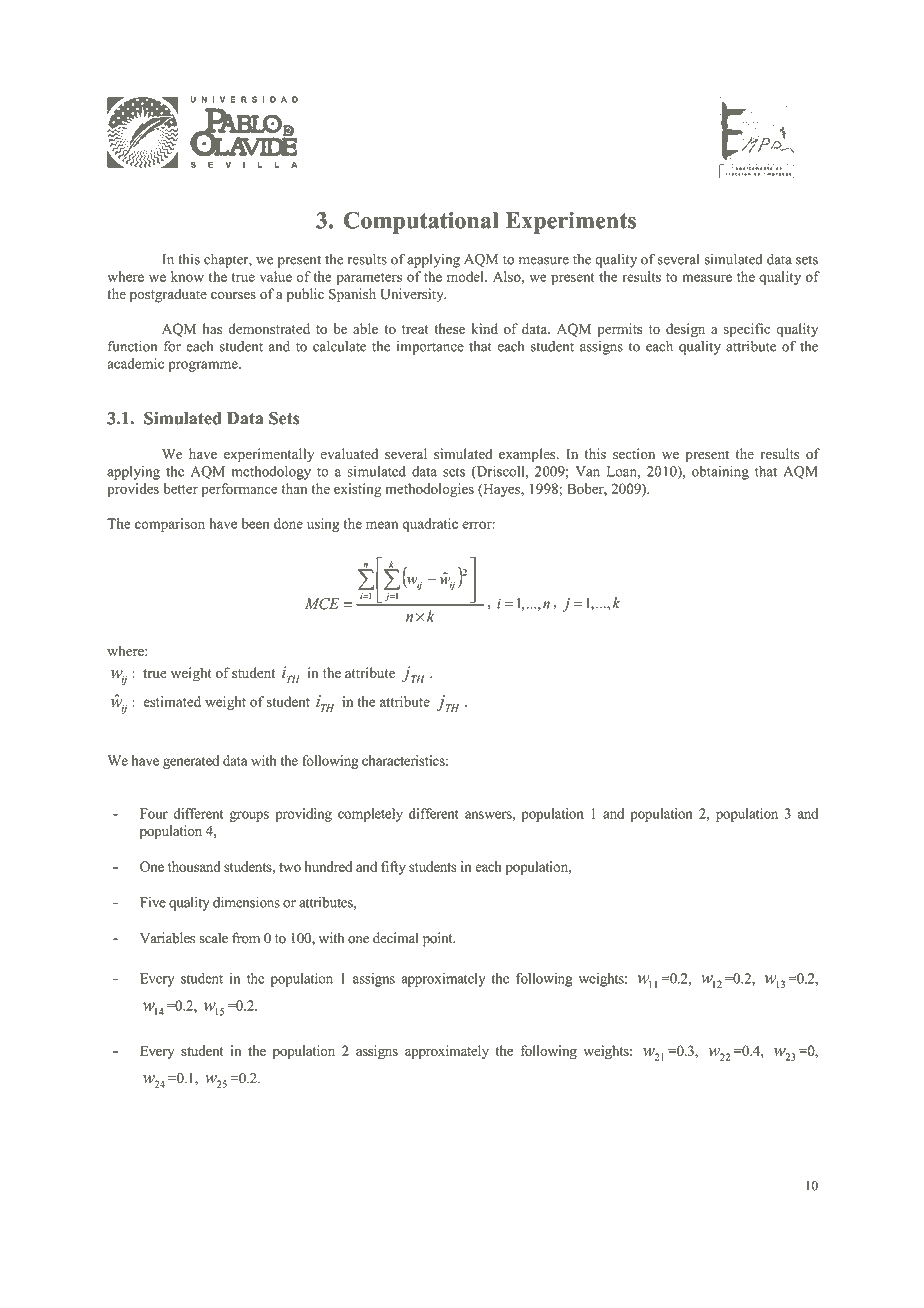  What do you see at coordinates (187, 276) in the screenshot?
I see `know` at bounding box center [187, 276].
